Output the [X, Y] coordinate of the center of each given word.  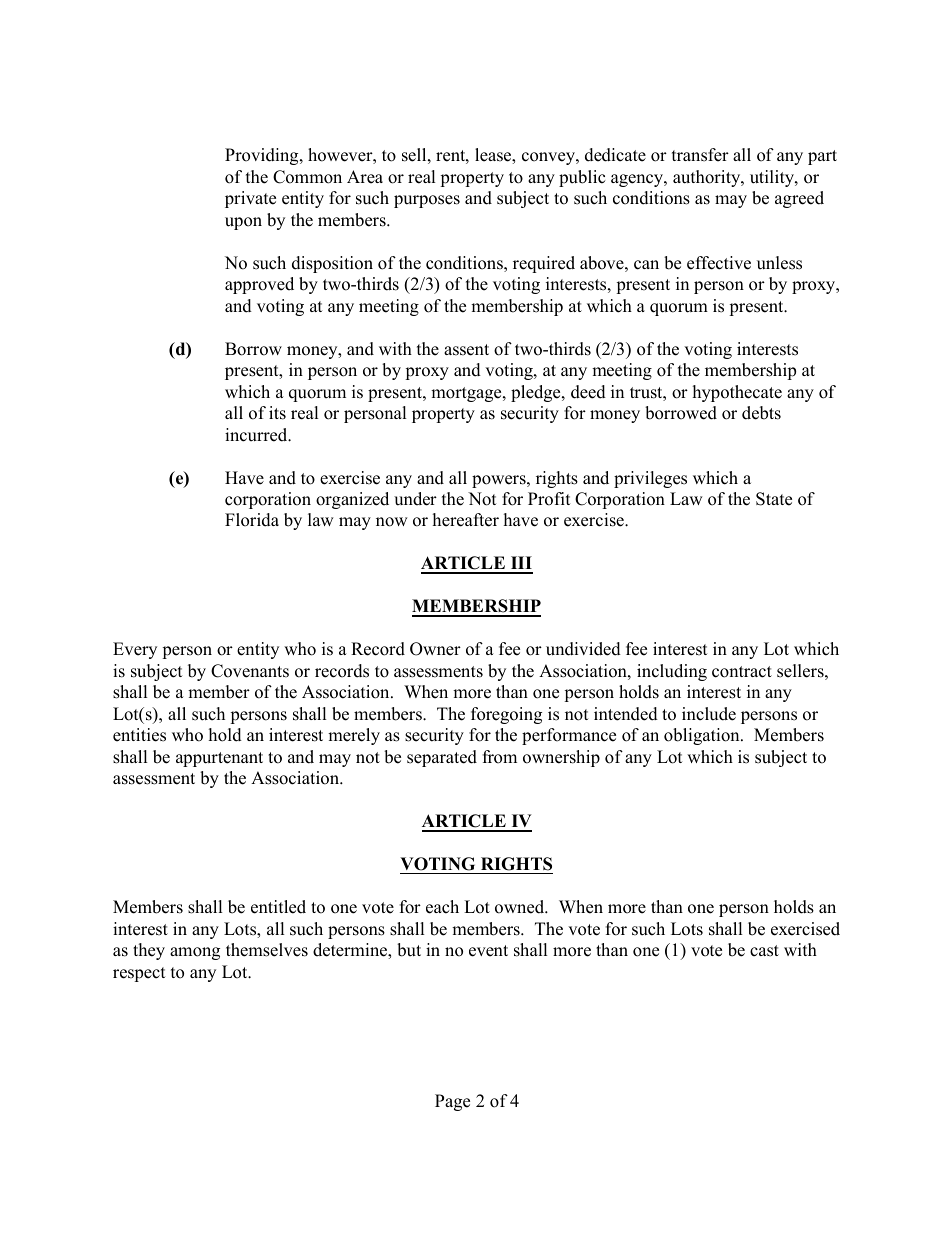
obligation [703, 736]
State [774, 499]
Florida [252, 520]
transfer [700, 155]
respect [139, 974]
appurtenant [219, 759]
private [250, 199]
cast [764, 951]
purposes [427, 201]
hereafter [466, 520]
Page [452, 1102]
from [500, 757]
